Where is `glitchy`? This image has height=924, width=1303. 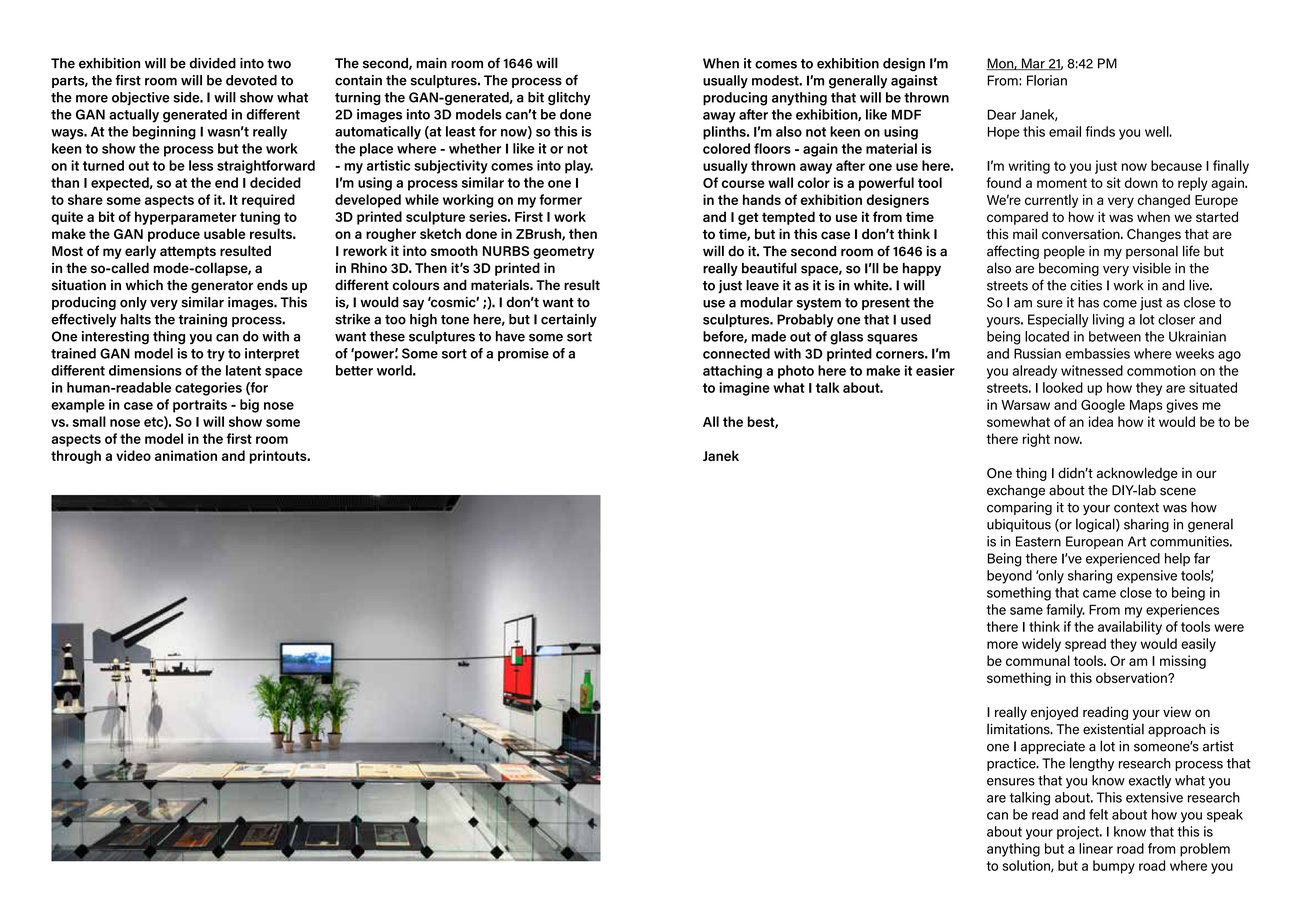 glitchy is located at coordinates (569, 98).
